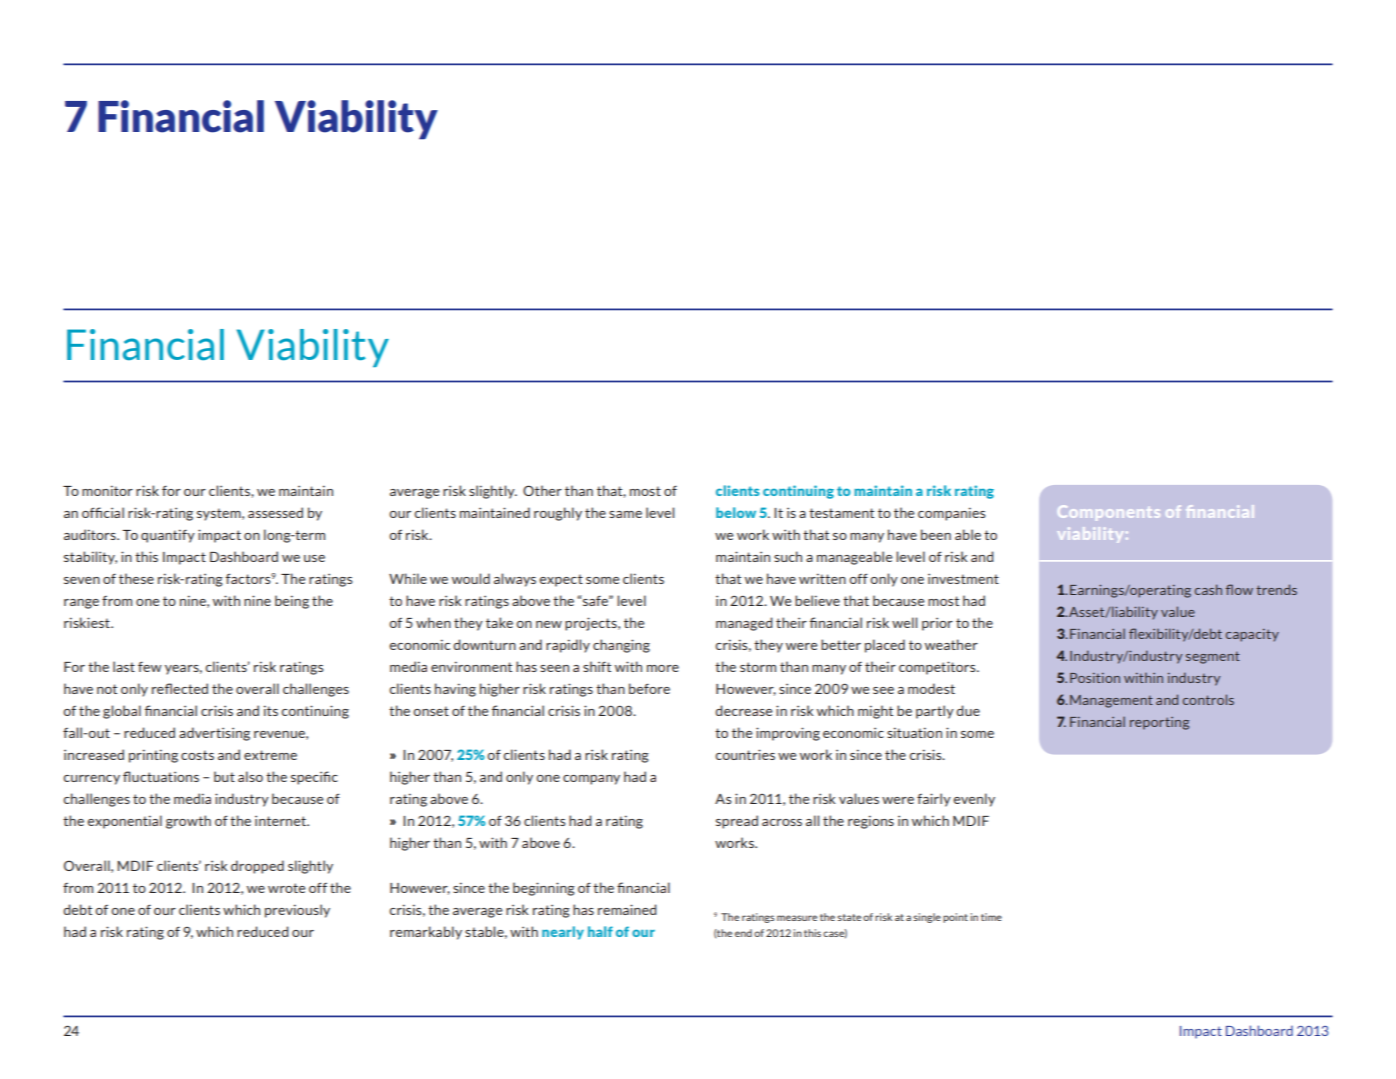  What do you see at coordinates (275, 512) in the screenshot?
I see `assessed` at bounding box center [275, 512].
